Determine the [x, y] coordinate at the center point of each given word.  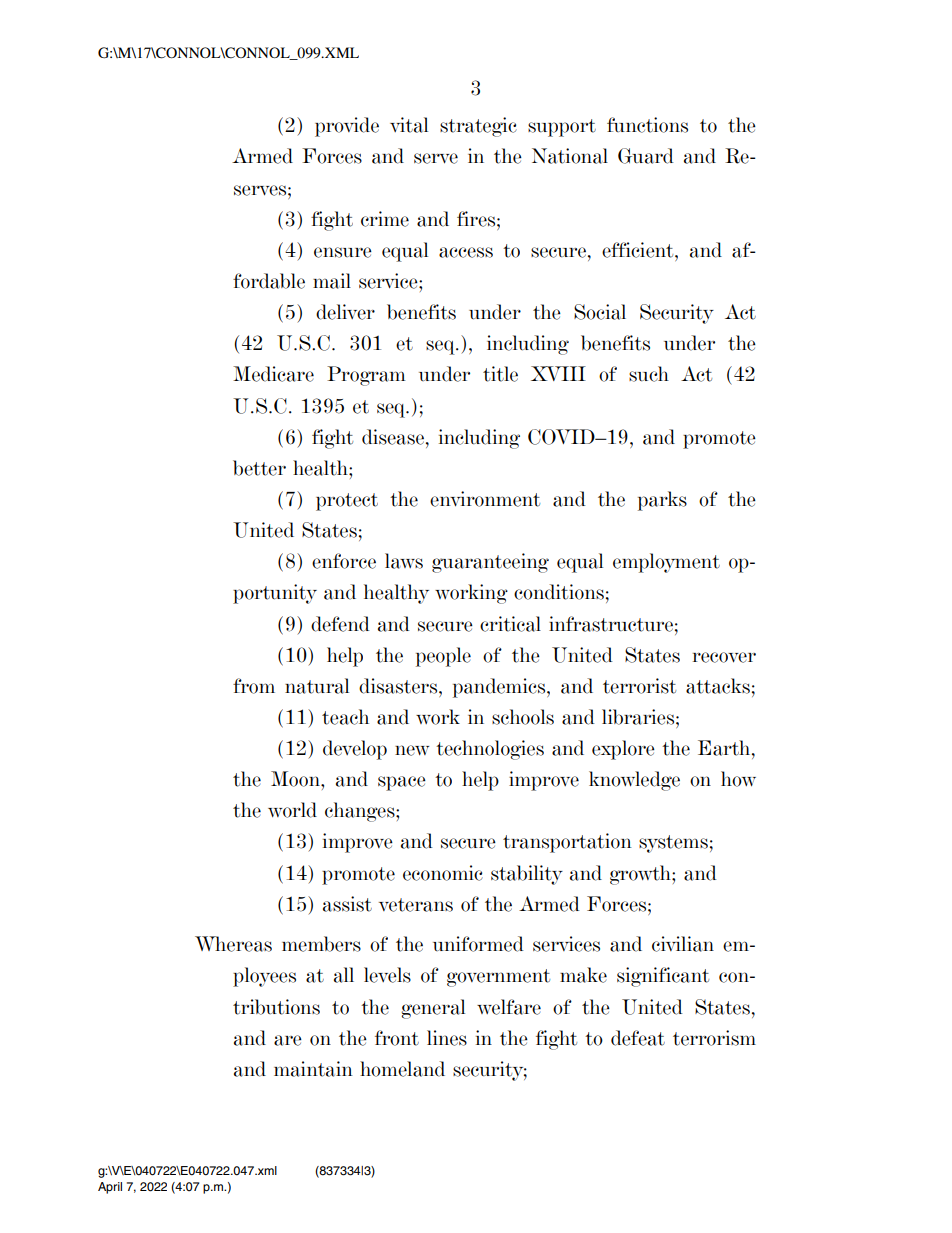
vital [409, 125]
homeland [402, 1069]
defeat [638, 1038]
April [110, 1188]
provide [347, 127]
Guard [646, 156]
